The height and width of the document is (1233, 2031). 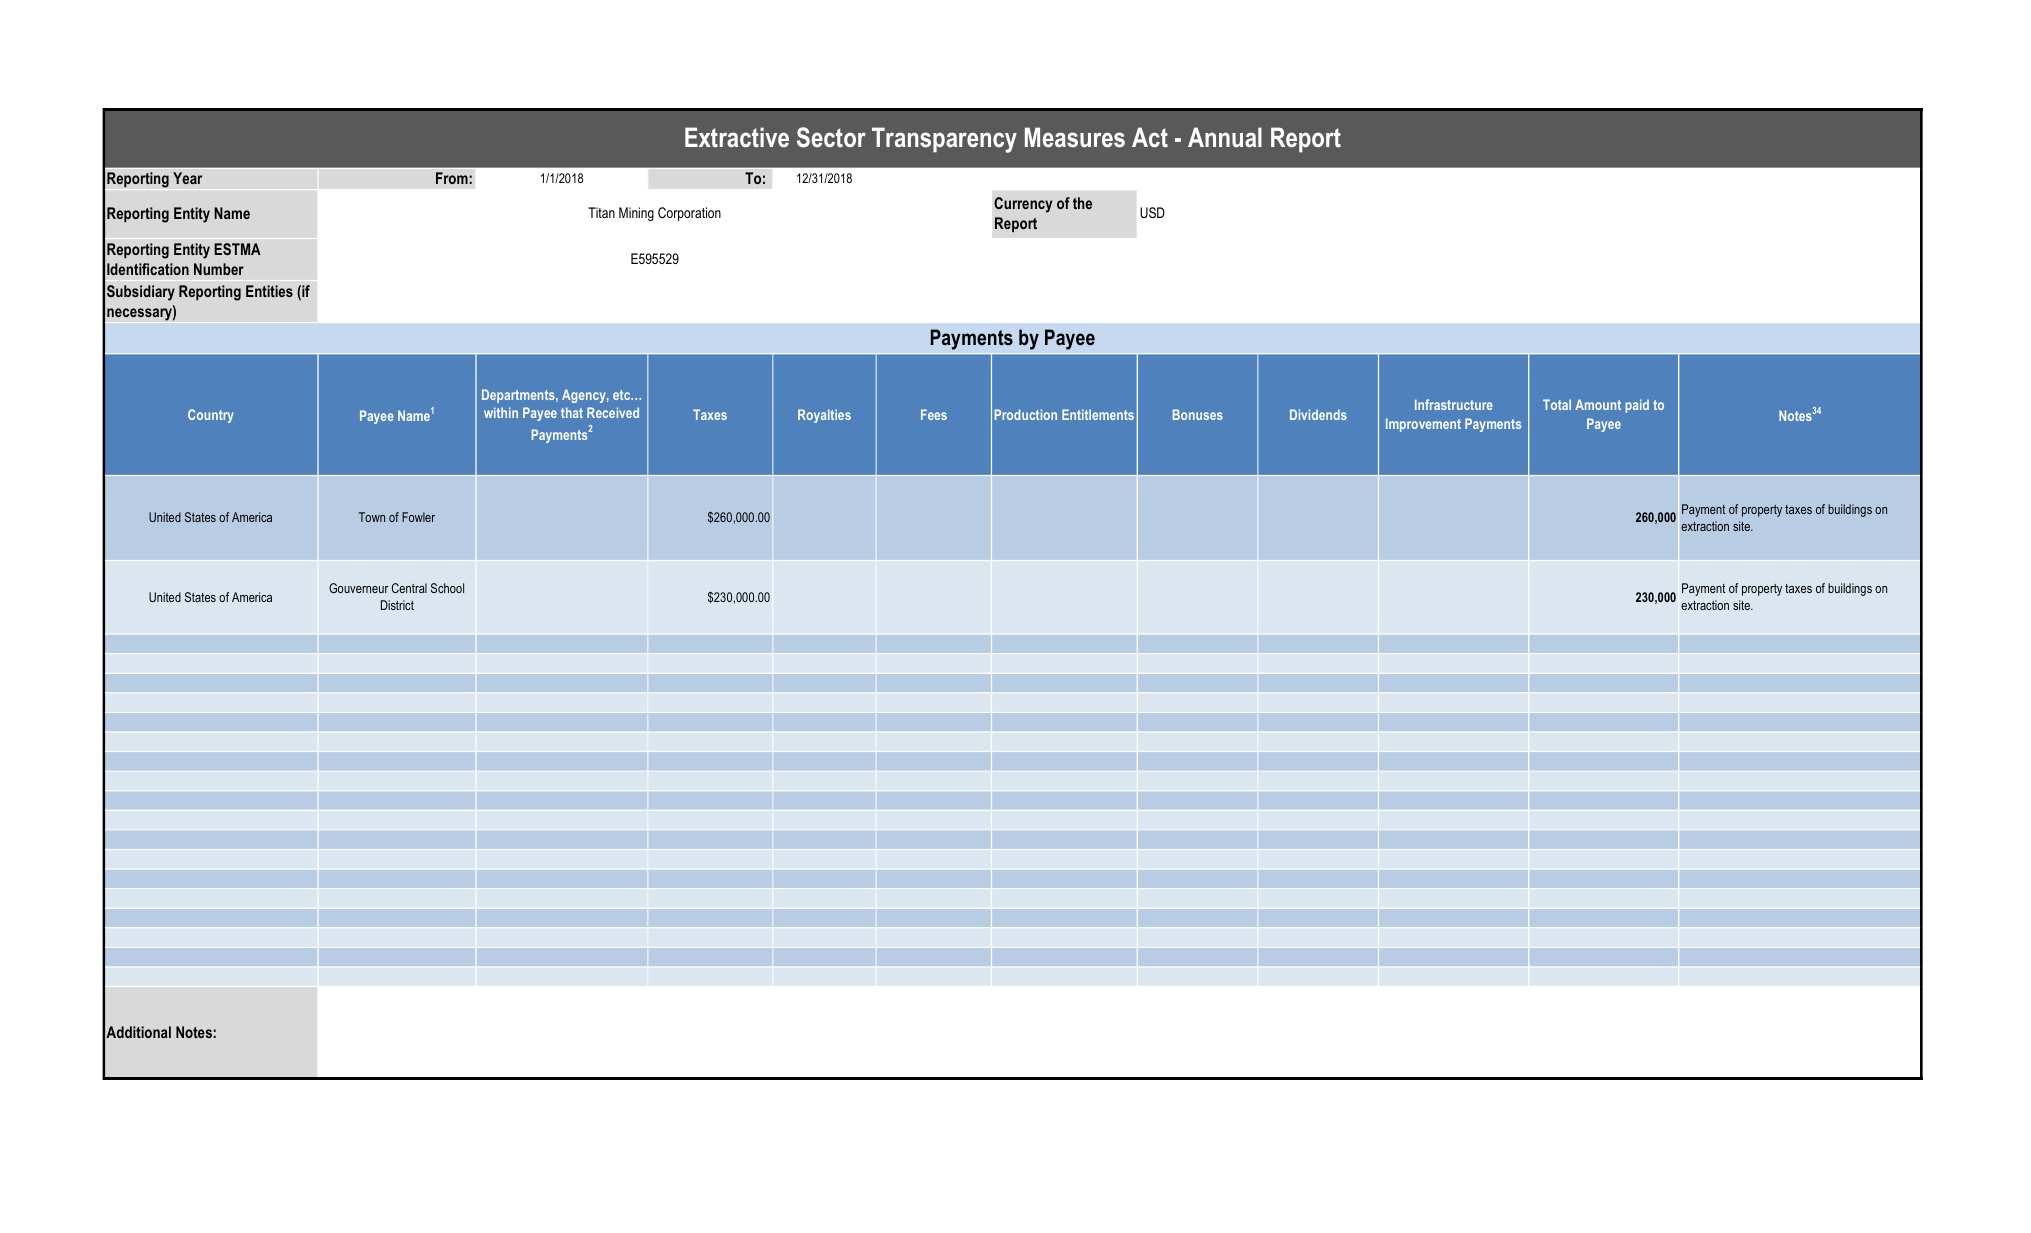 I want to click on Transparency, so click(x=944, y=140).
